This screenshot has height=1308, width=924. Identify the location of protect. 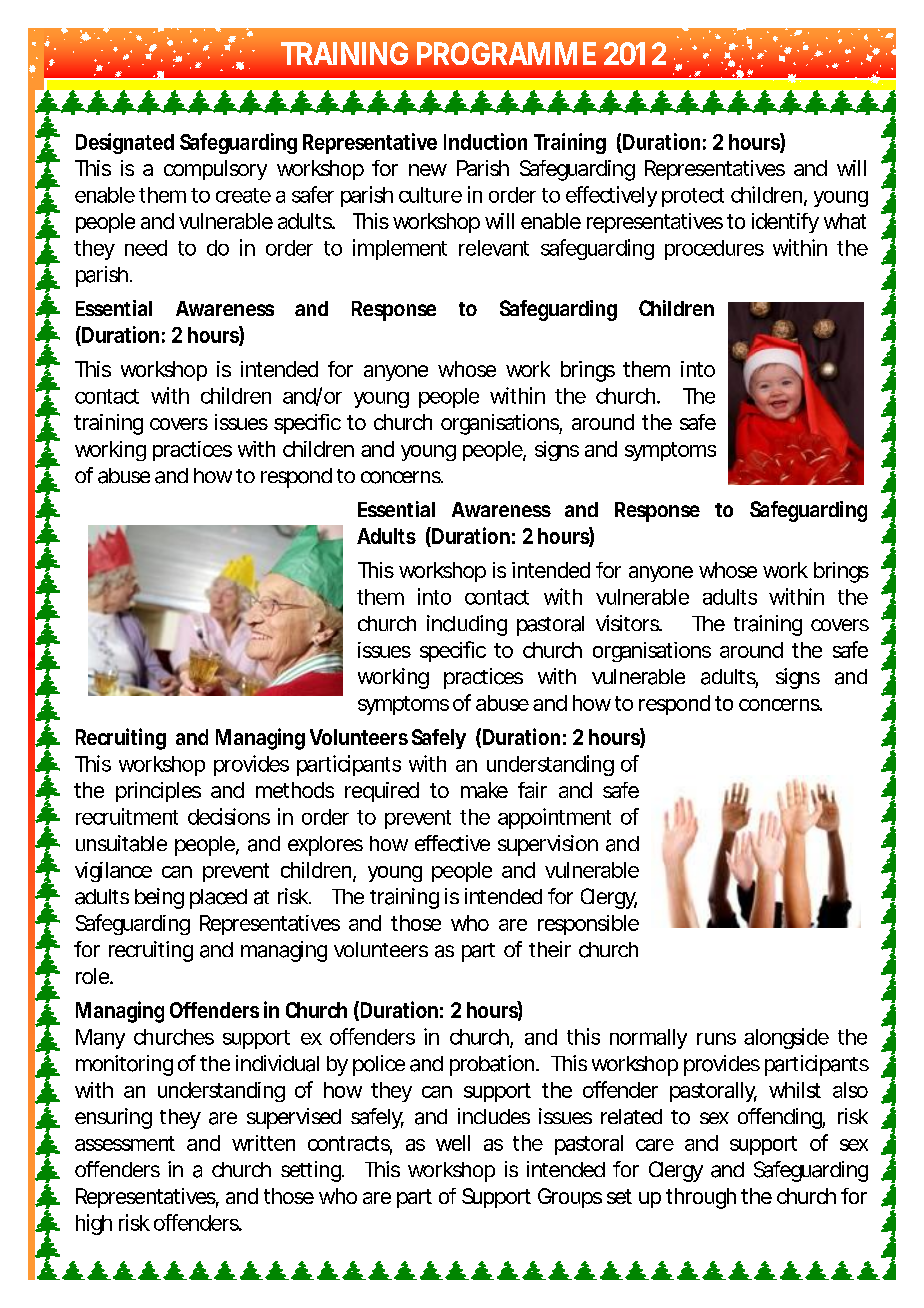
(693, 197).
